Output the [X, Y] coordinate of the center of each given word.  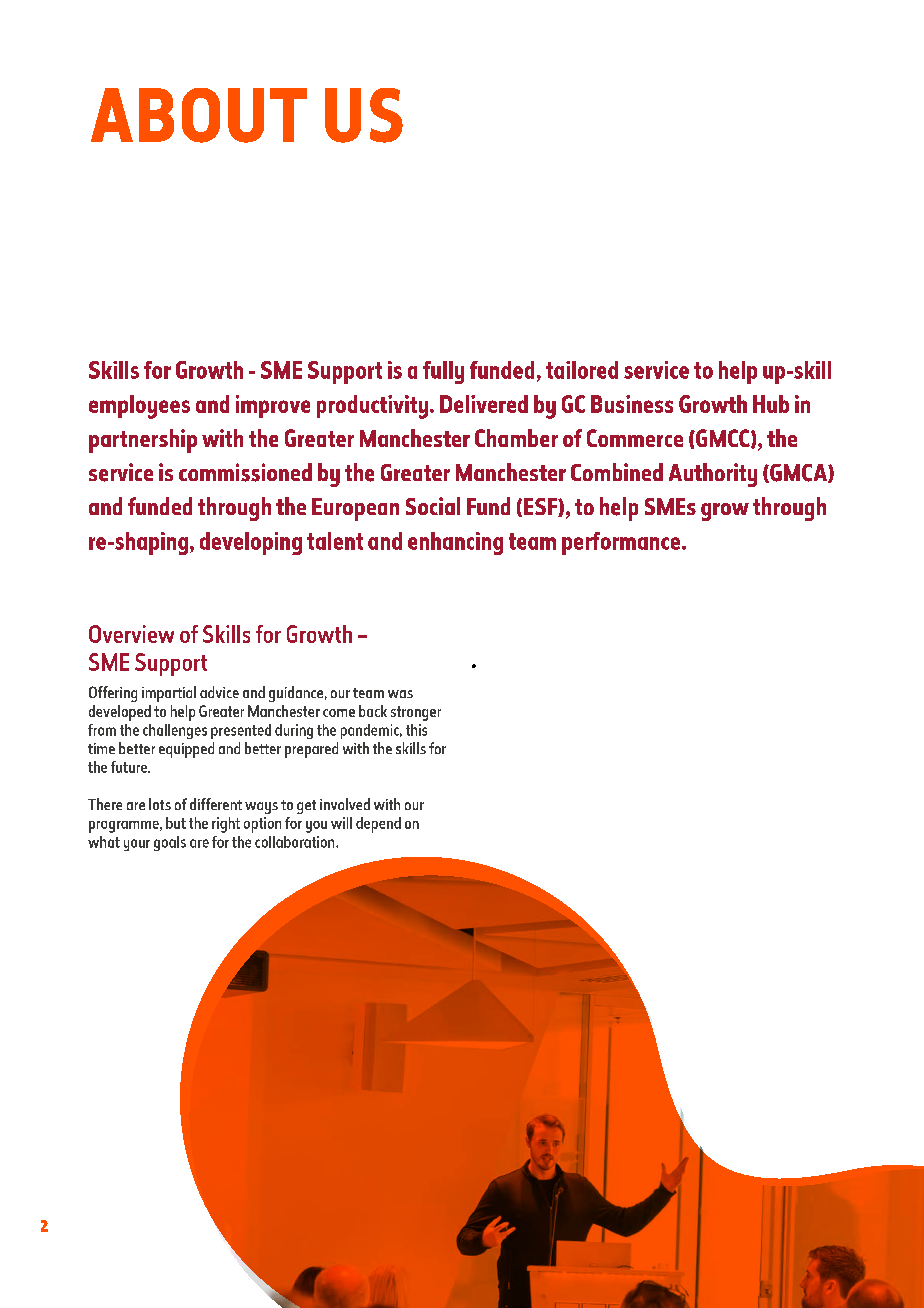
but [176, 823]
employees [139, 407]
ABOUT [199, 115]
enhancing [455, 543]
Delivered [484, 404]
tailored [582, 370]
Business [632, 404]
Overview [131, 634]
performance [621, 543]
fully [443, 372]
